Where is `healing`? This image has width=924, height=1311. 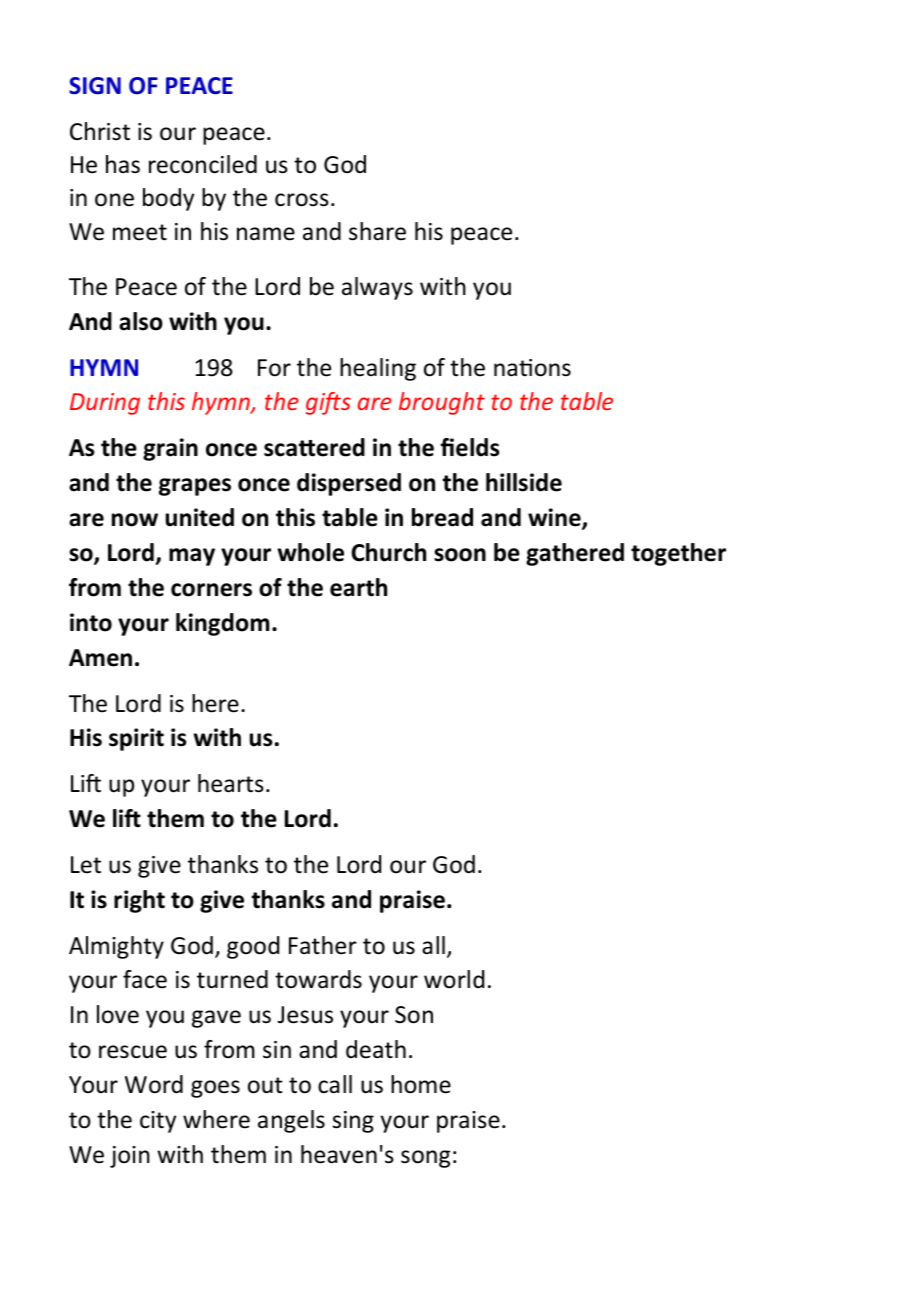
healing is located at coordinates (378, 369).
